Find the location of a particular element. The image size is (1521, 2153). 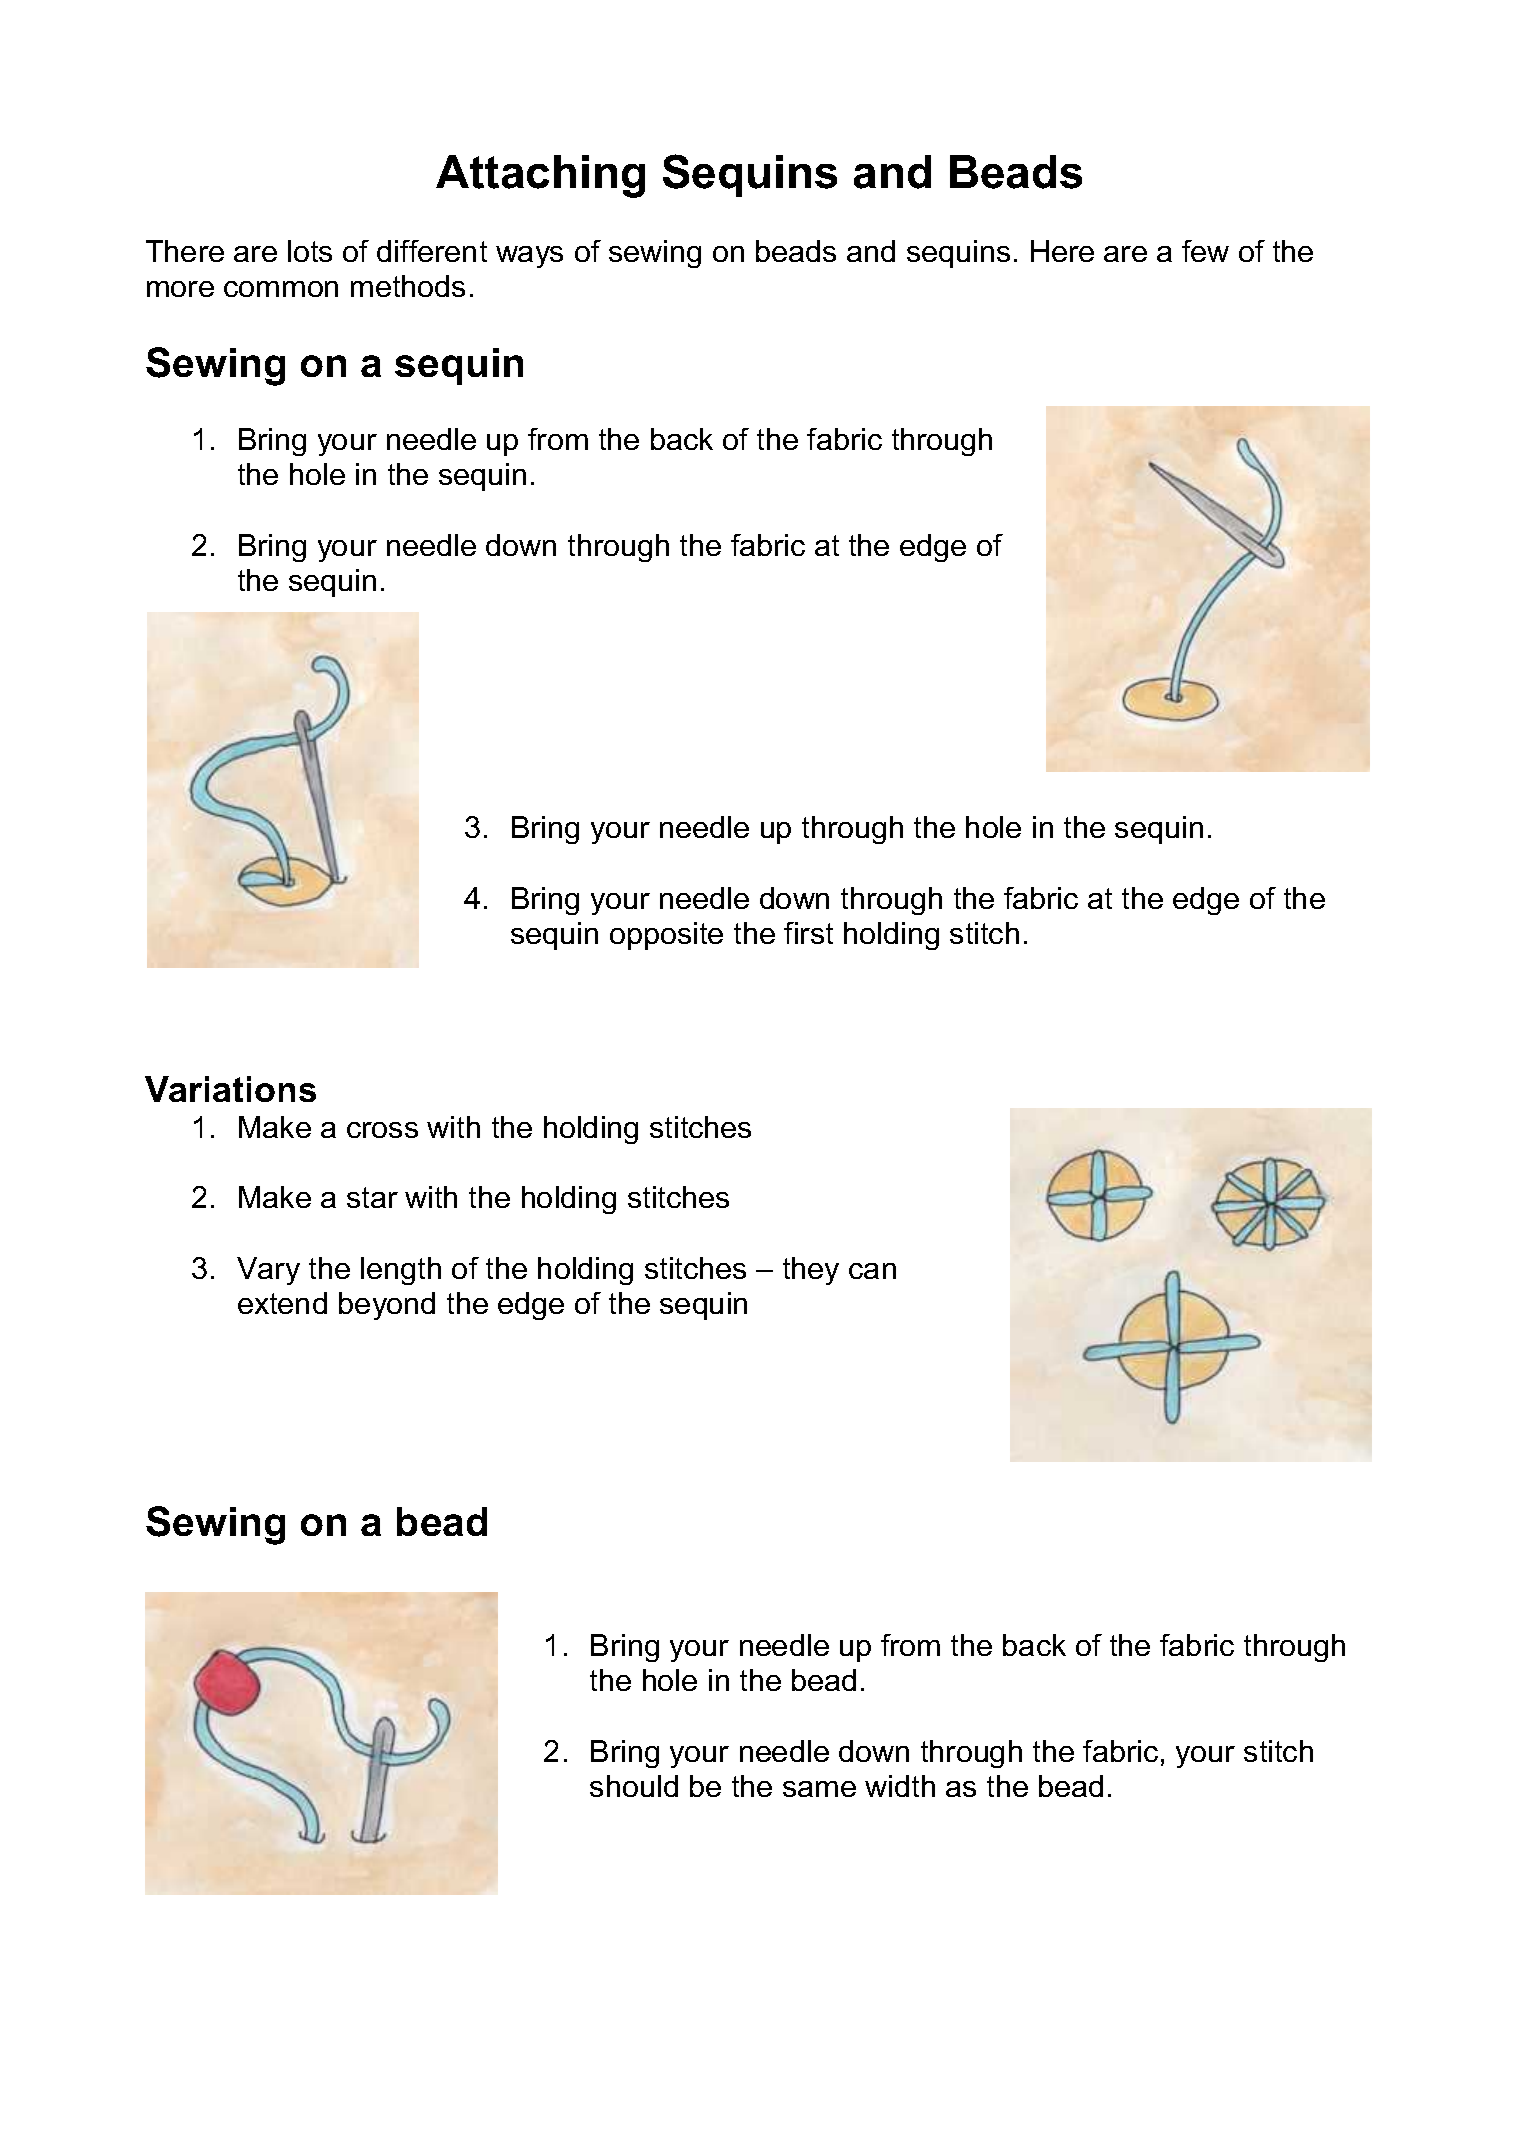

Attaching is located at coordinates (540, 176).
